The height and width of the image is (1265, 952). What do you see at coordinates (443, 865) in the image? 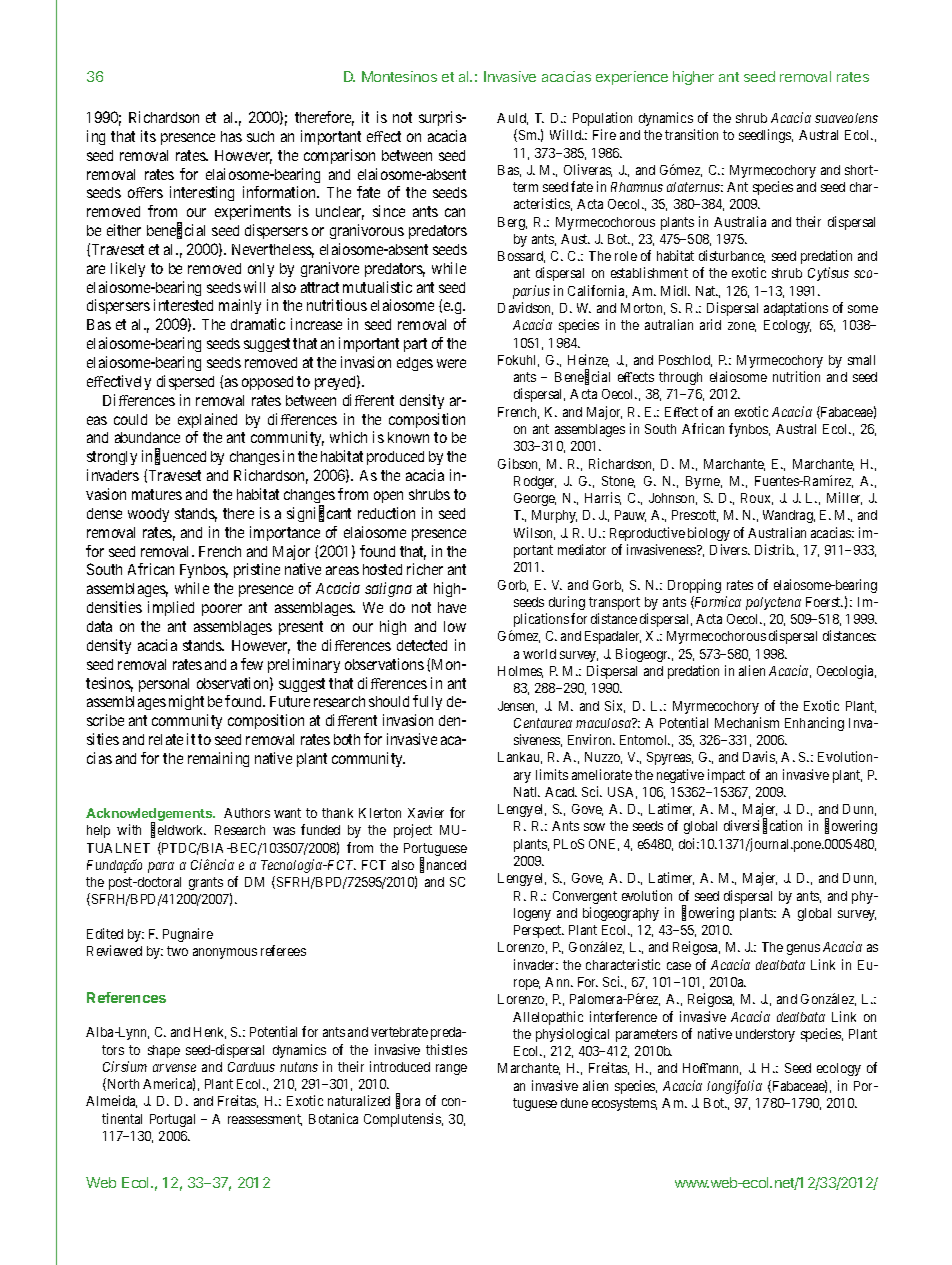
I see `financed` at bounding box center [443, 865].
